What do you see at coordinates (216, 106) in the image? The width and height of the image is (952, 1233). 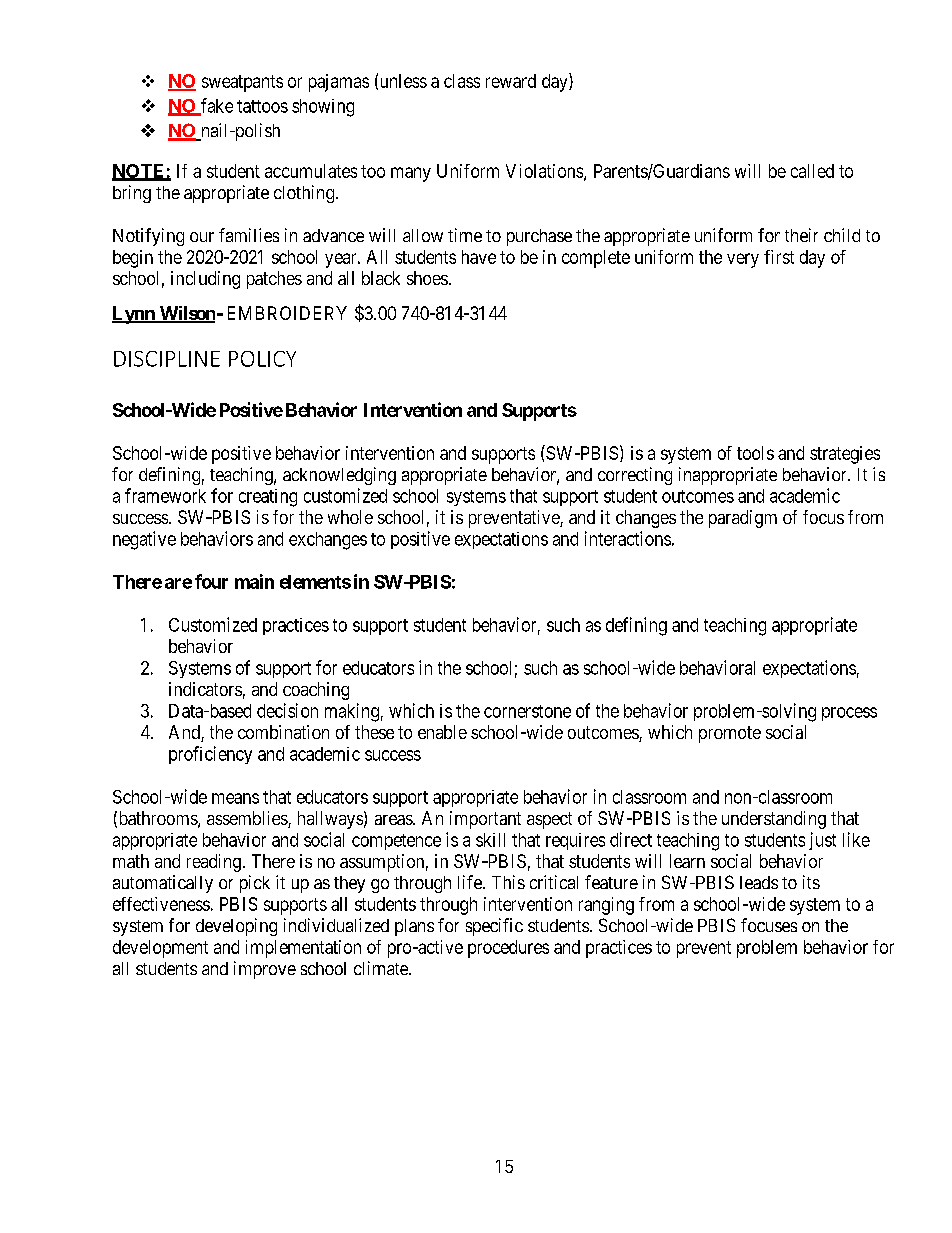 I see `fake` at bounding box center [216, 106].
